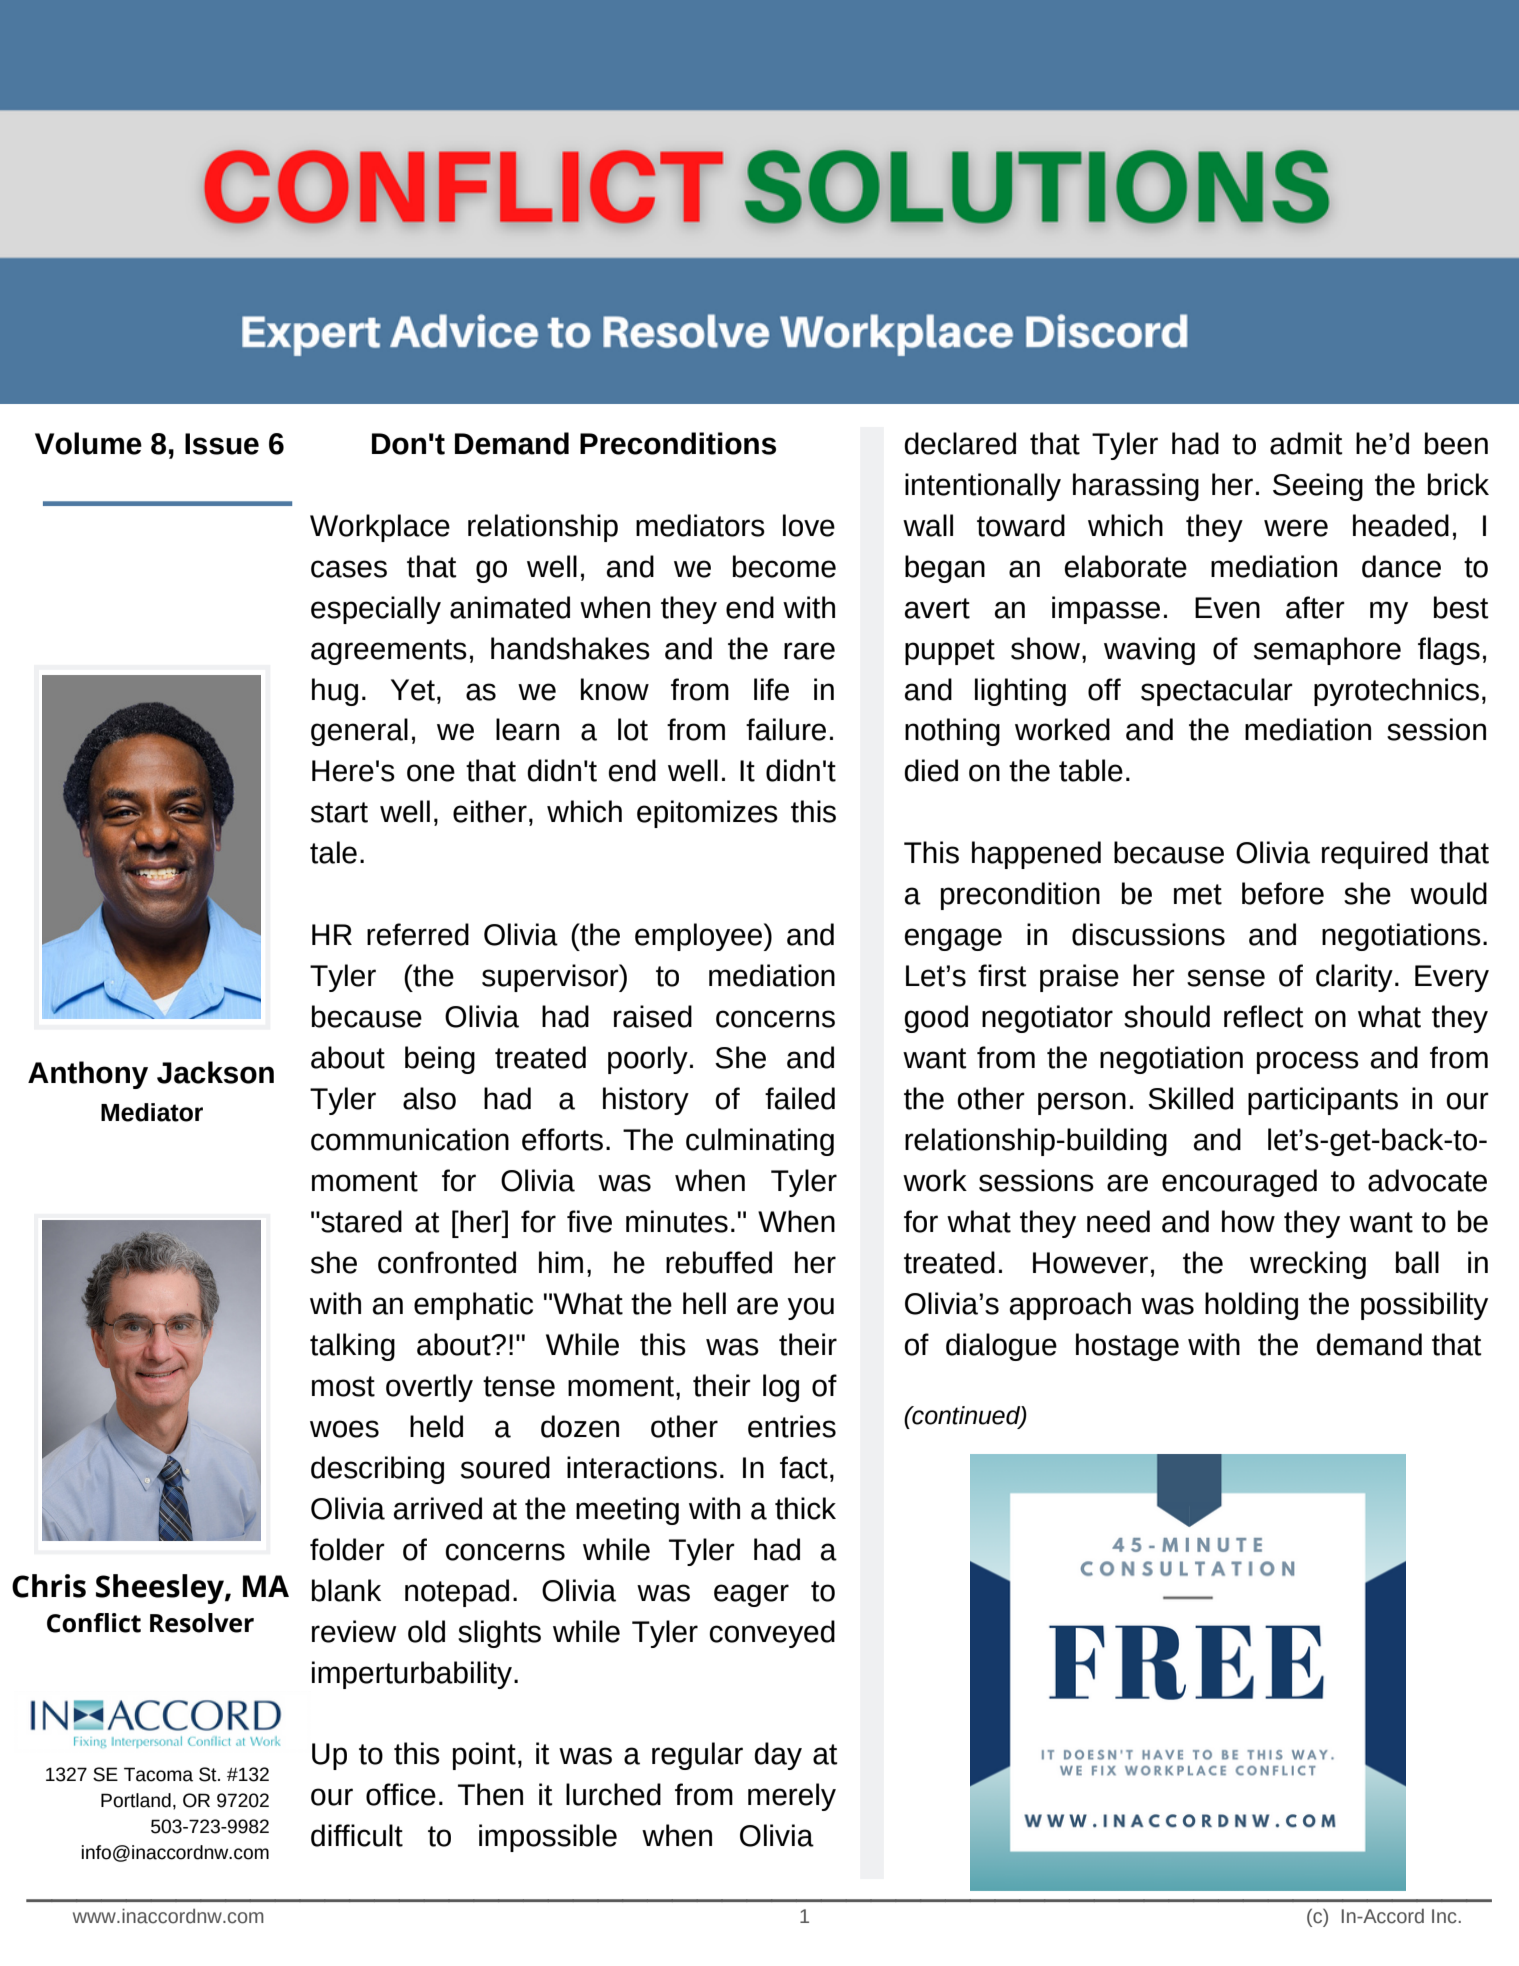 The width and height of the document is (1519, 1966). What do you see at coordinates (357, 1835) in the document?
I see `difficult` at bounding box center [357, 1835].
